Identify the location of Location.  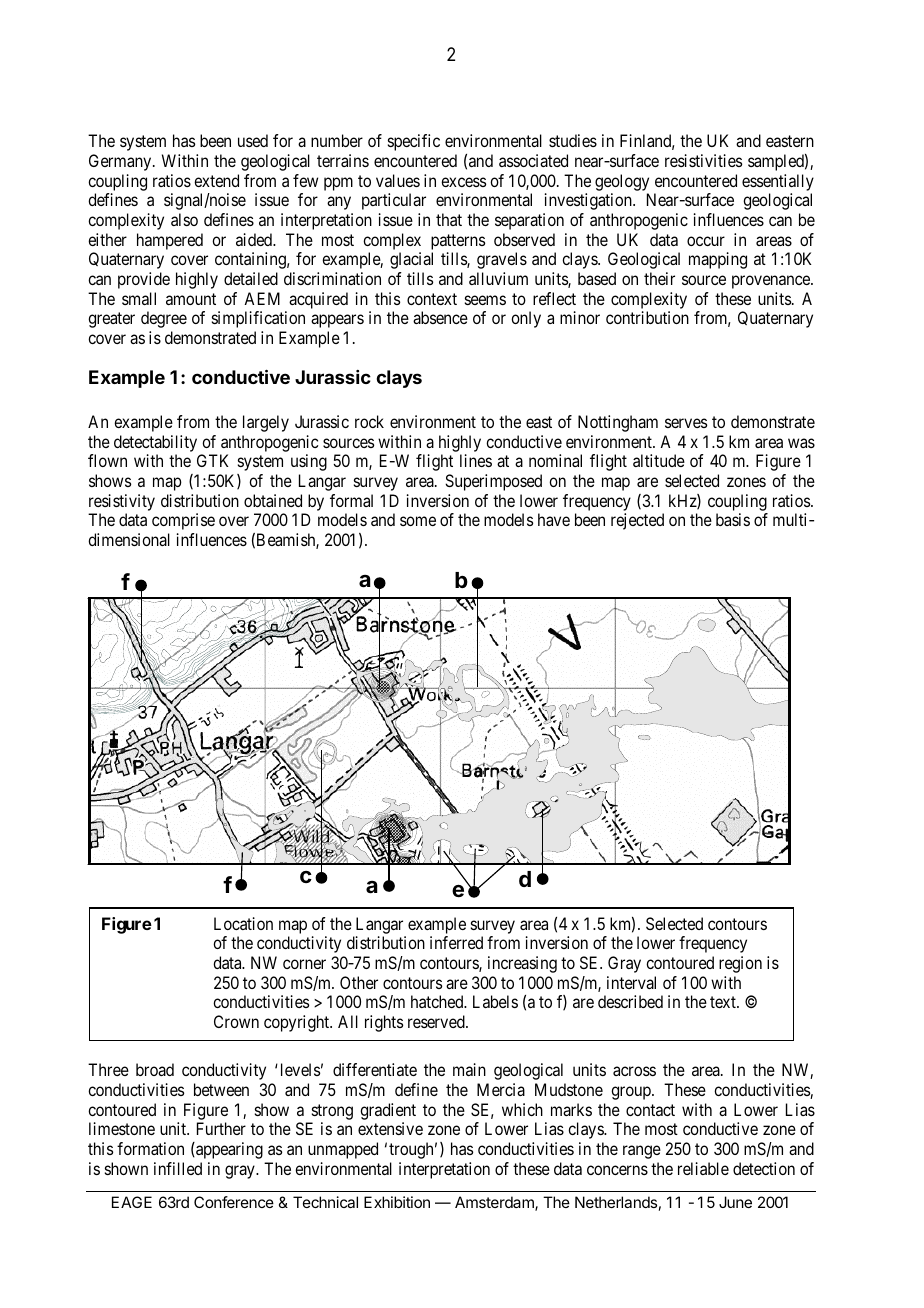
(243, 923).
